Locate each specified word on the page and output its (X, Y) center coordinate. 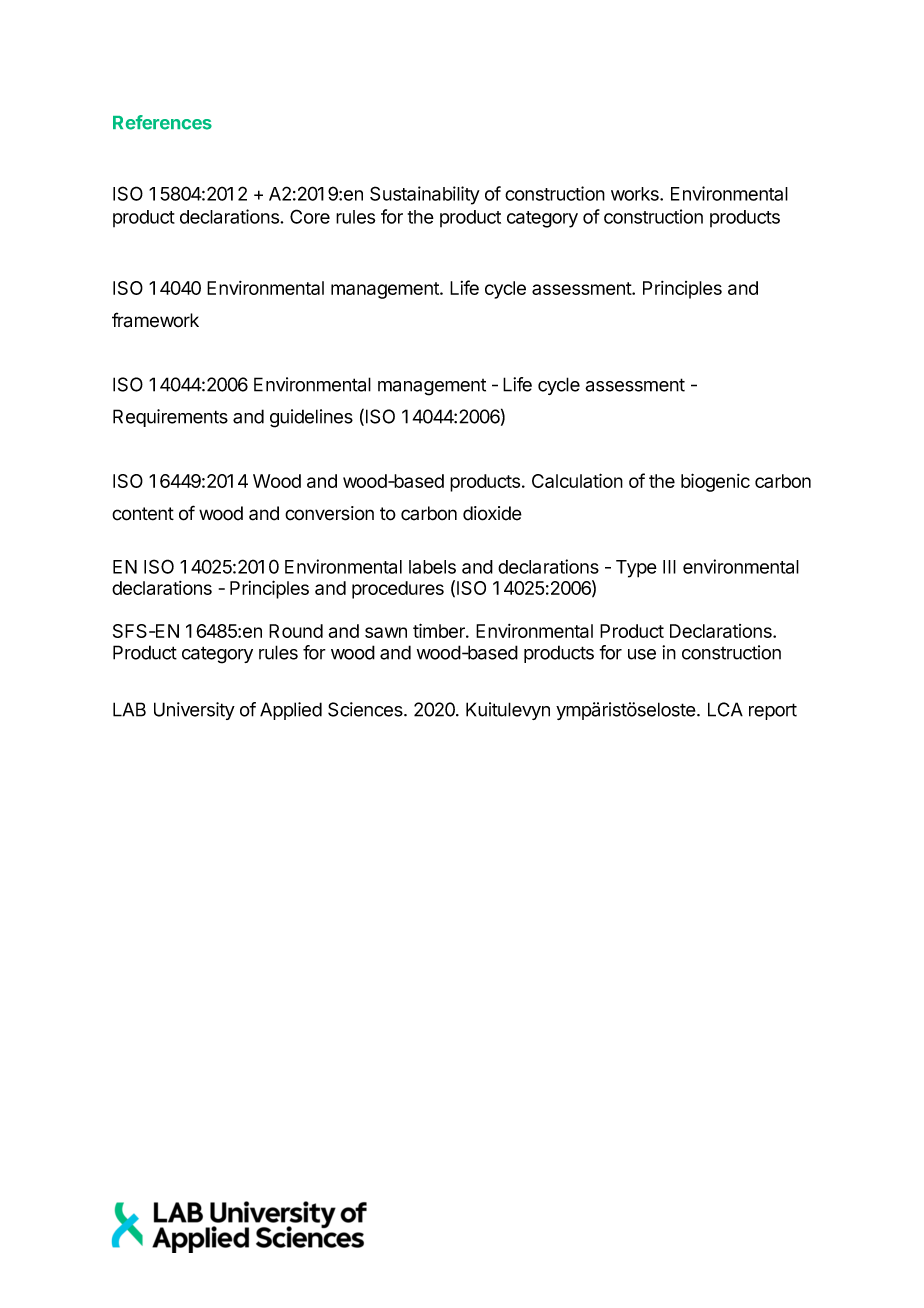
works (636, 194)
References (162, 122)
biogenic (715, 482)
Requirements (170, 418)
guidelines (311, 418)
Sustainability (425, 195)
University (194, 711)
